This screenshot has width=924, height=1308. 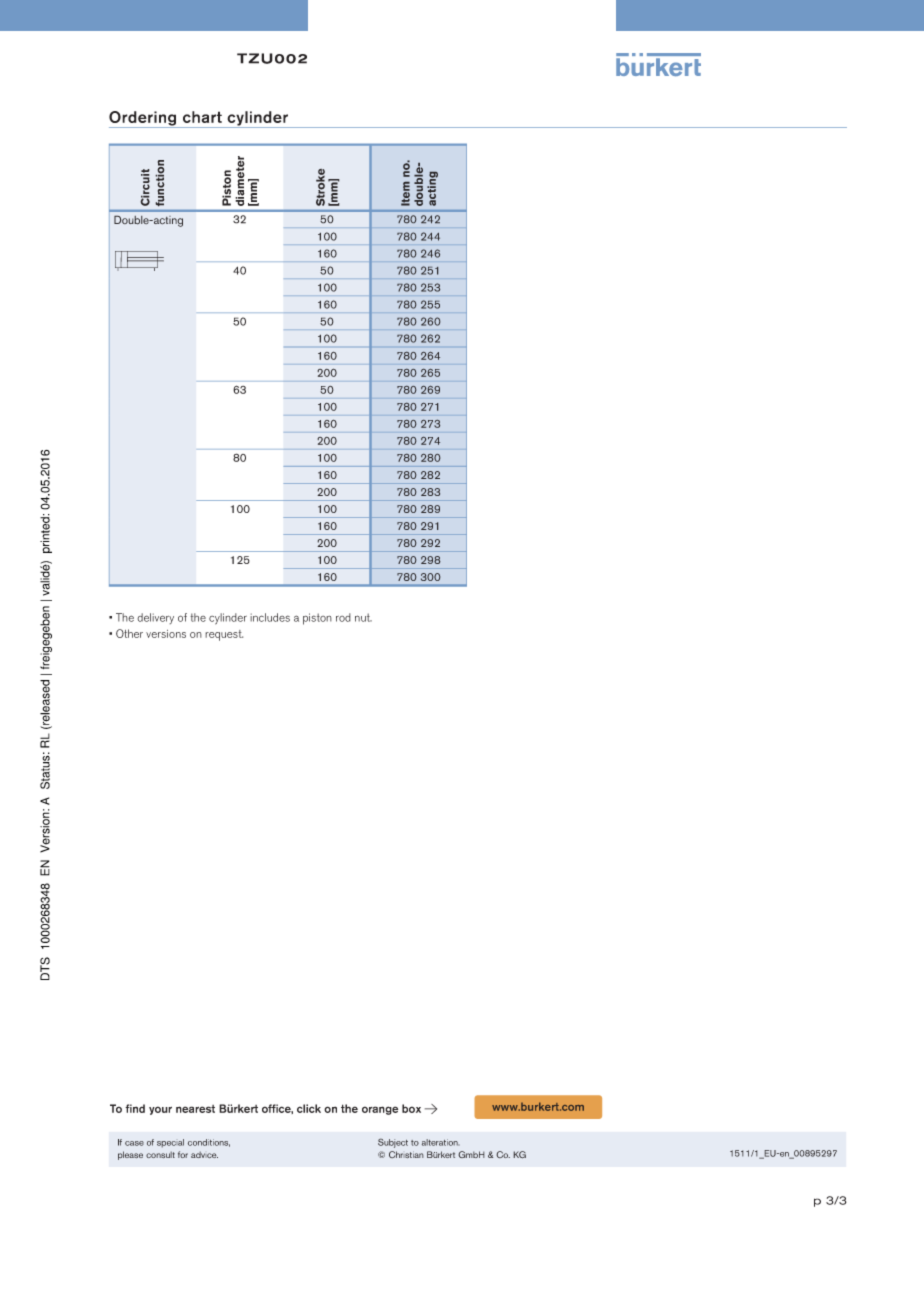 I want to click on includes, so click(x=270, y=617).
